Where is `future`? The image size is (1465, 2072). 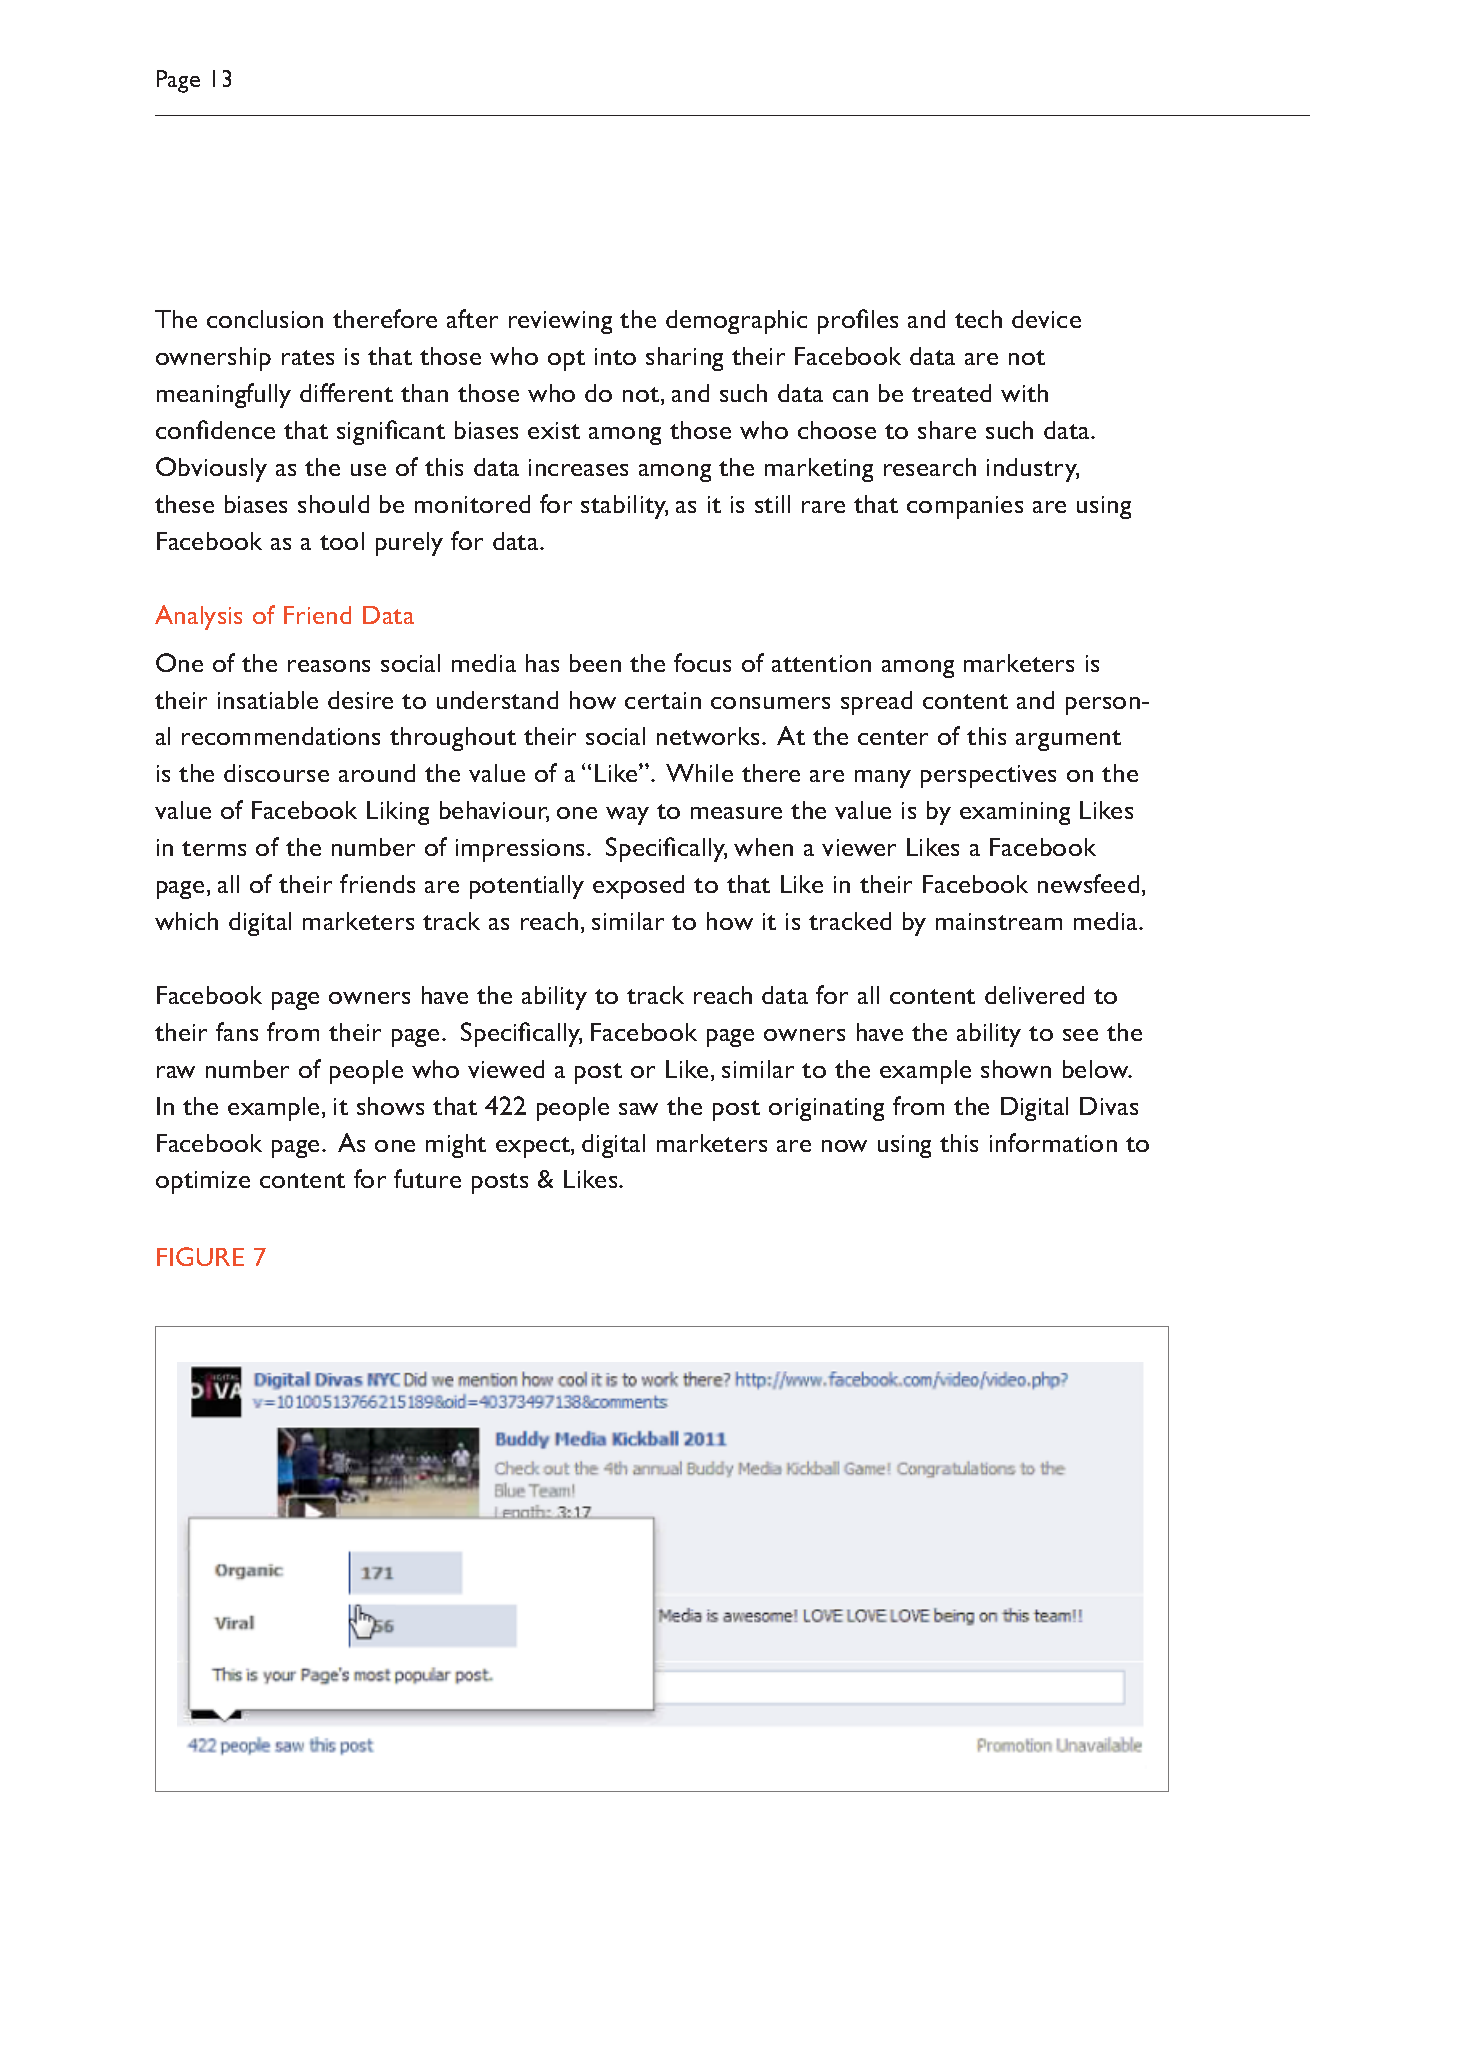
future is located at coordinates (427, 1178).
